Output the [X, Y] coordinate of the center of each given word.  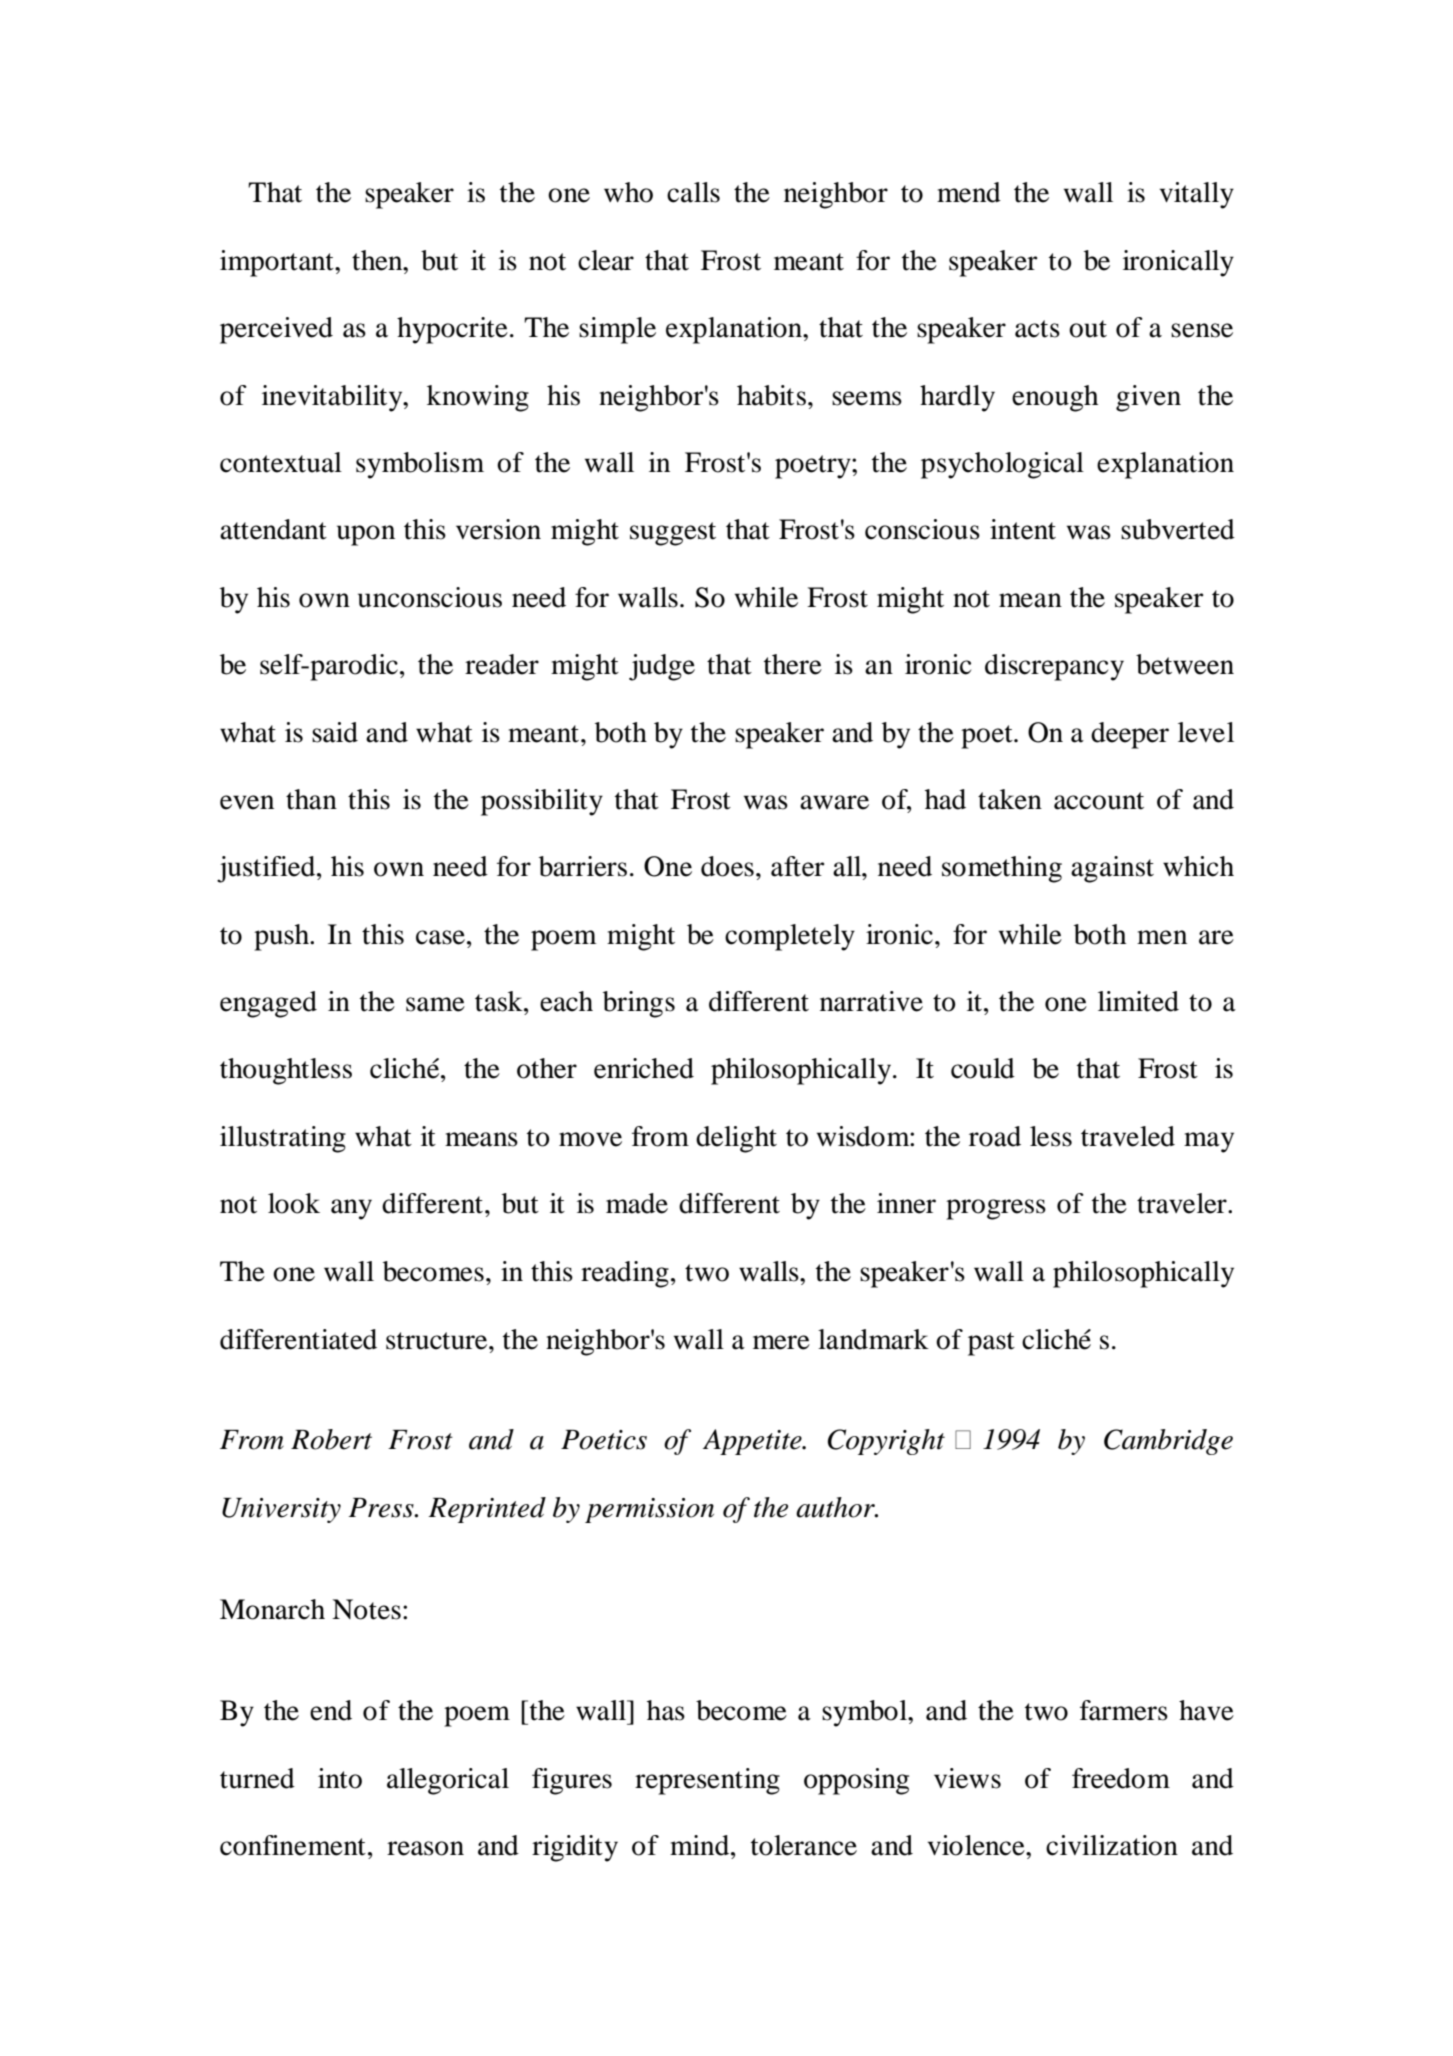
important [278, 263]
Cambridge [1168, 1442]
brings [639, 1004]
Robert [331, 1439]
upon [366, 535]
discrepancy [1054, 667]
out [1088, 329]
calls [693, 192]
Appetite [753, 1442]
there [793, 664]
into [340, 1778]
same [435, 1004]
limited [1138, 1001]
